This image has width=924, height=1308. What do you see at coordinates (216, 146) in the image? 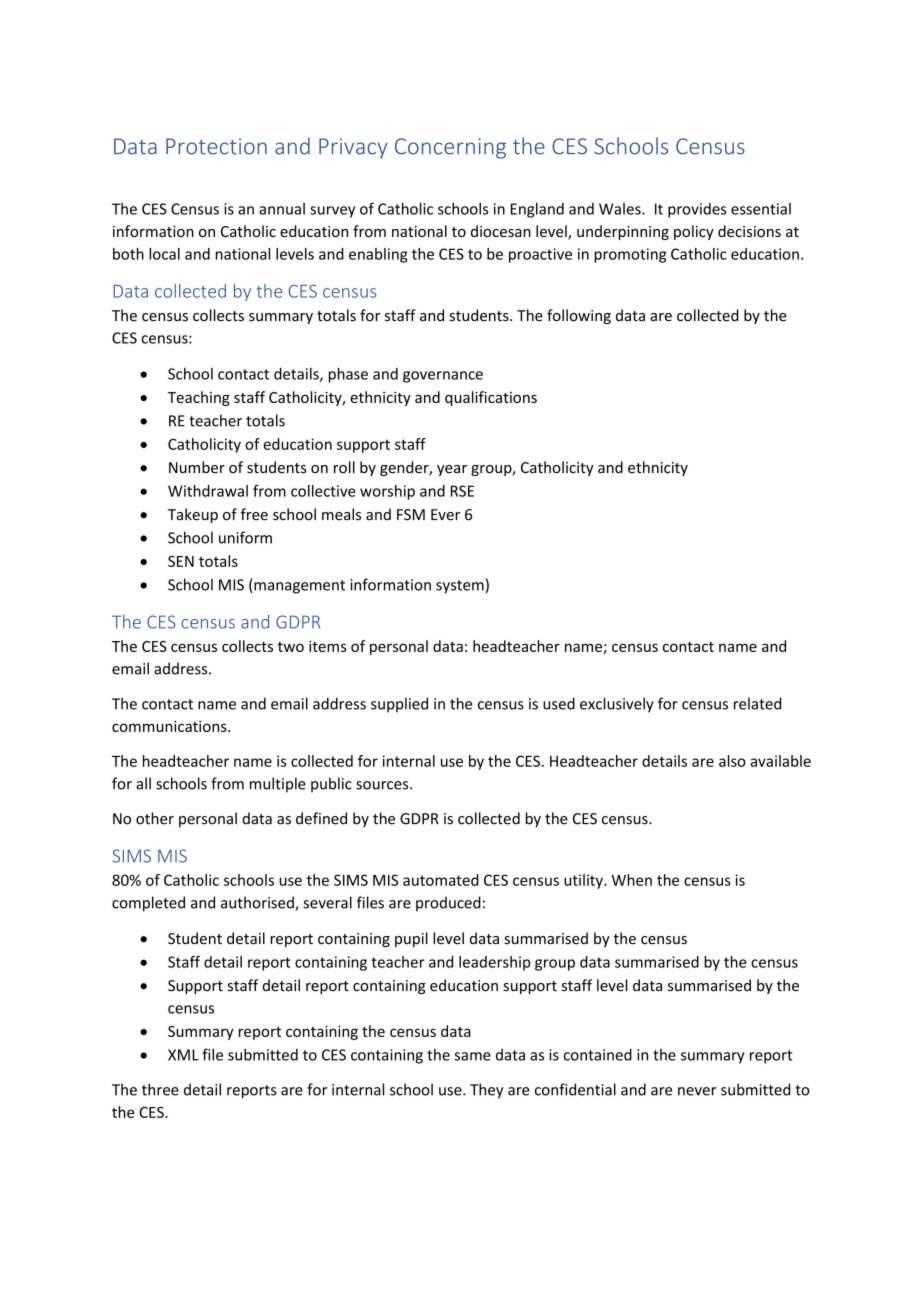
I see `Protection` at bounding box center [216, 146].
